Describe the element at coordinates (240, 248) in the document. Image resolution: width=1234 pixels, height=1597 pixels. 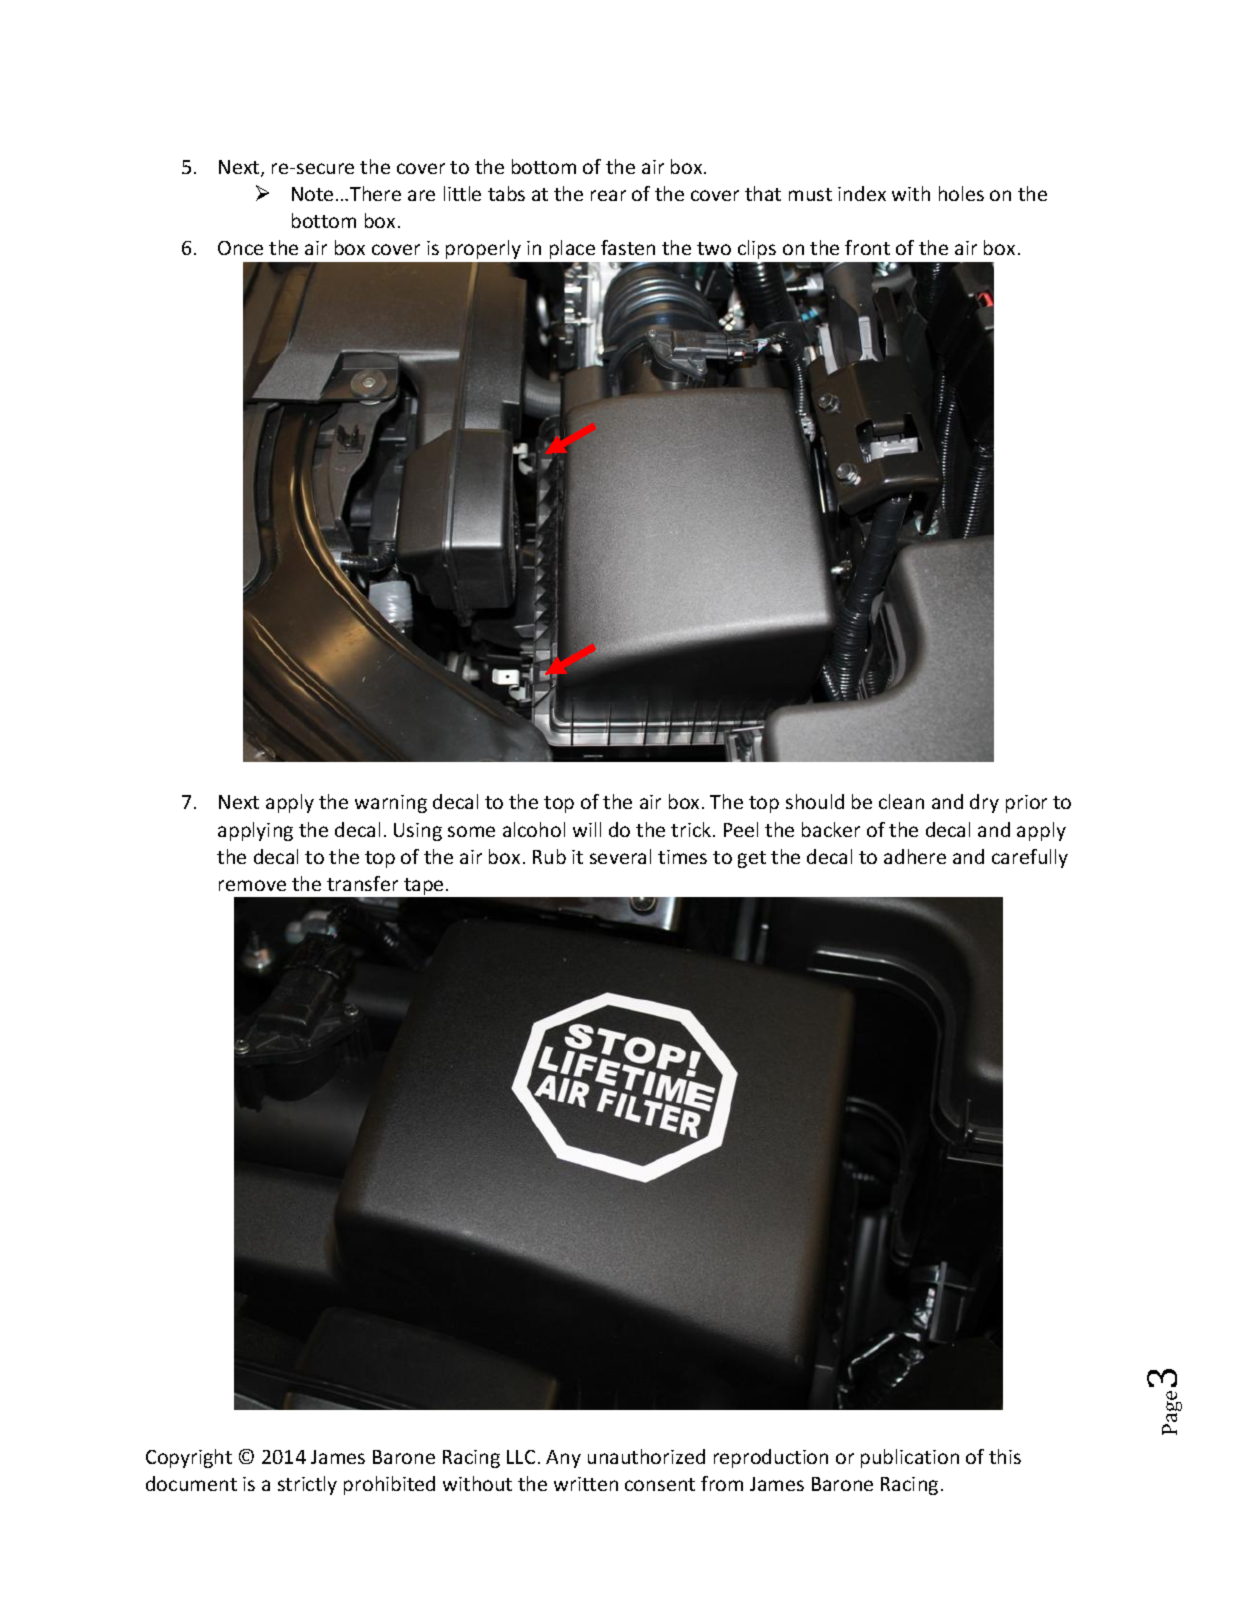
I see `Once` at that location.
